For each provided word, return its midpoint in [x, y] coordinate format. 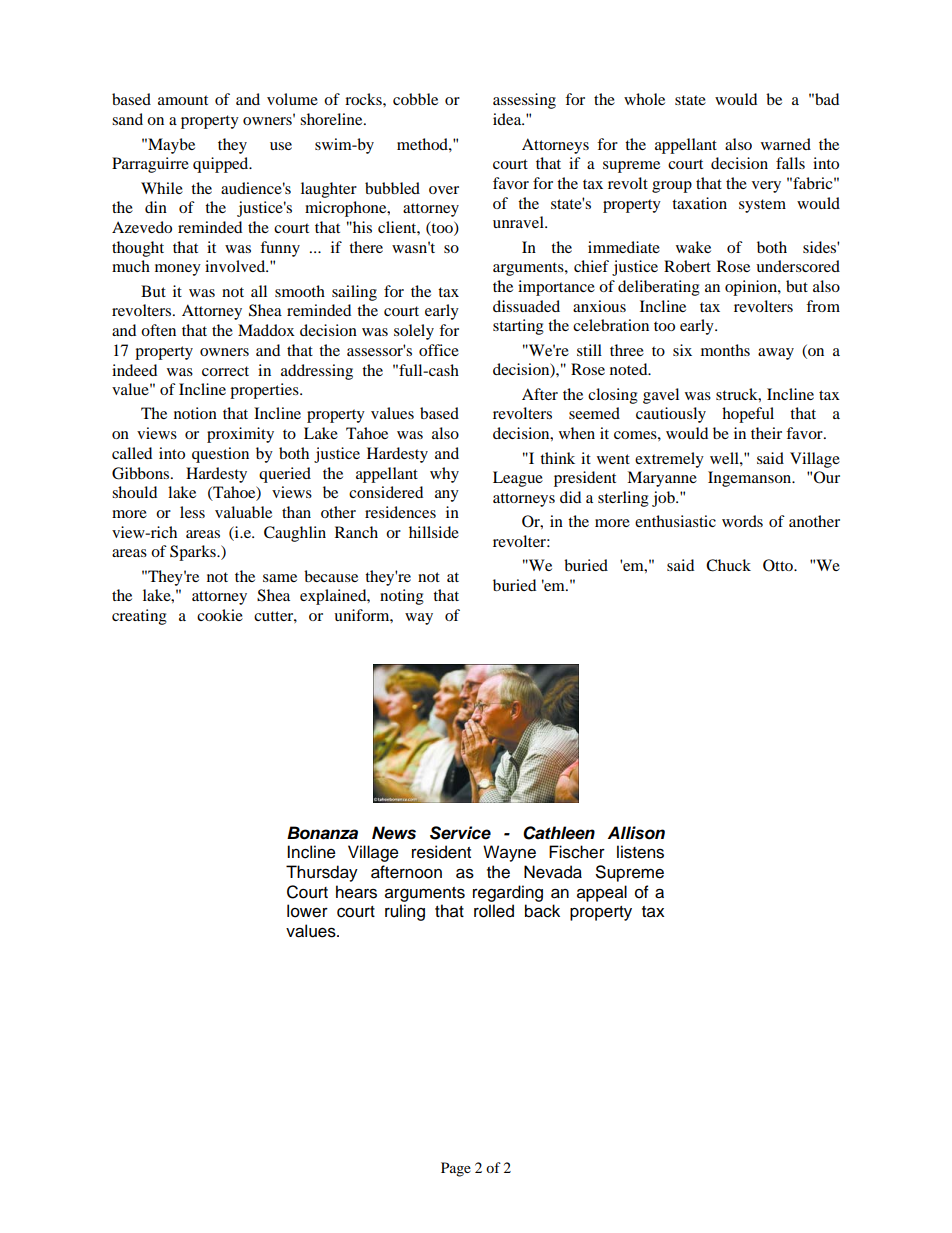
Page [456, 1169]
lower [307, 911]
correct [225, 371]
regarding [508, 893]
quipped [222, 165]
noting [402, 597]
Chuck [728, 565]
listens [640, 852]
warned [786, 144]
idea [508, 119]
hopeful [748, 415]
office [439, 350]
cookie [220, 615]
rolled [494, 911]
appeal [602, 893]
